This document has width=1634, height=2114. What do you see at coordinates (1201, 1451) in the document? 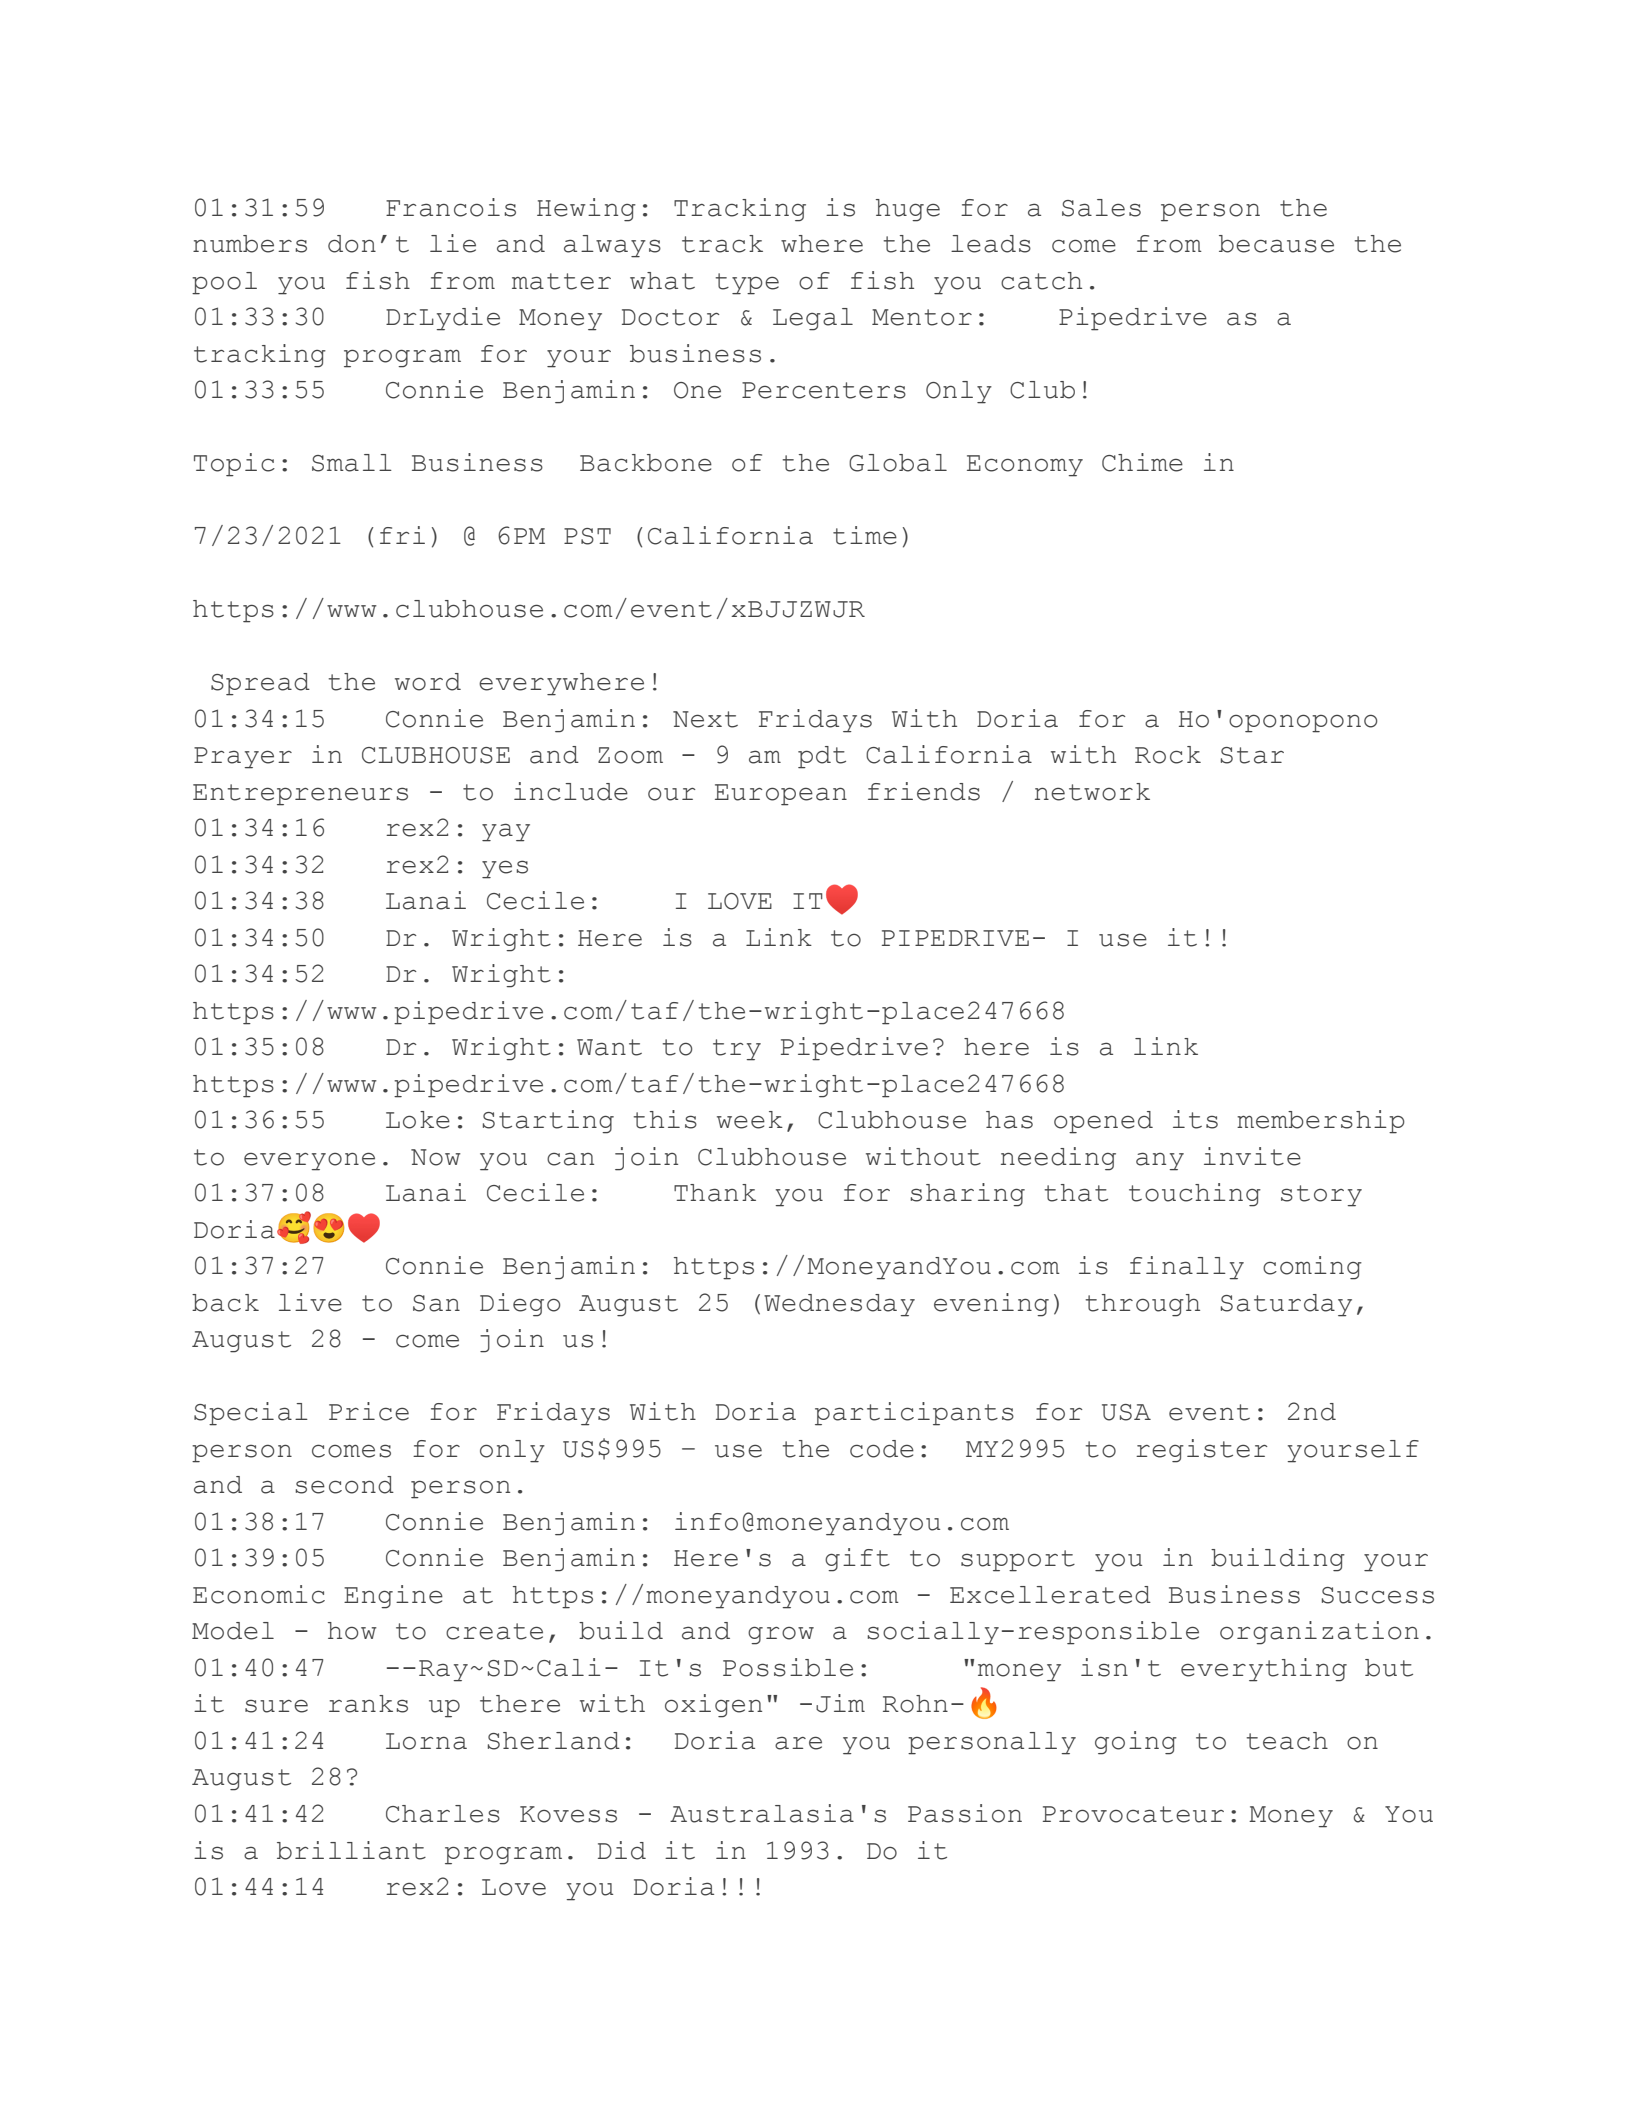
I see `register` at bounding box center [1201, 1451].
